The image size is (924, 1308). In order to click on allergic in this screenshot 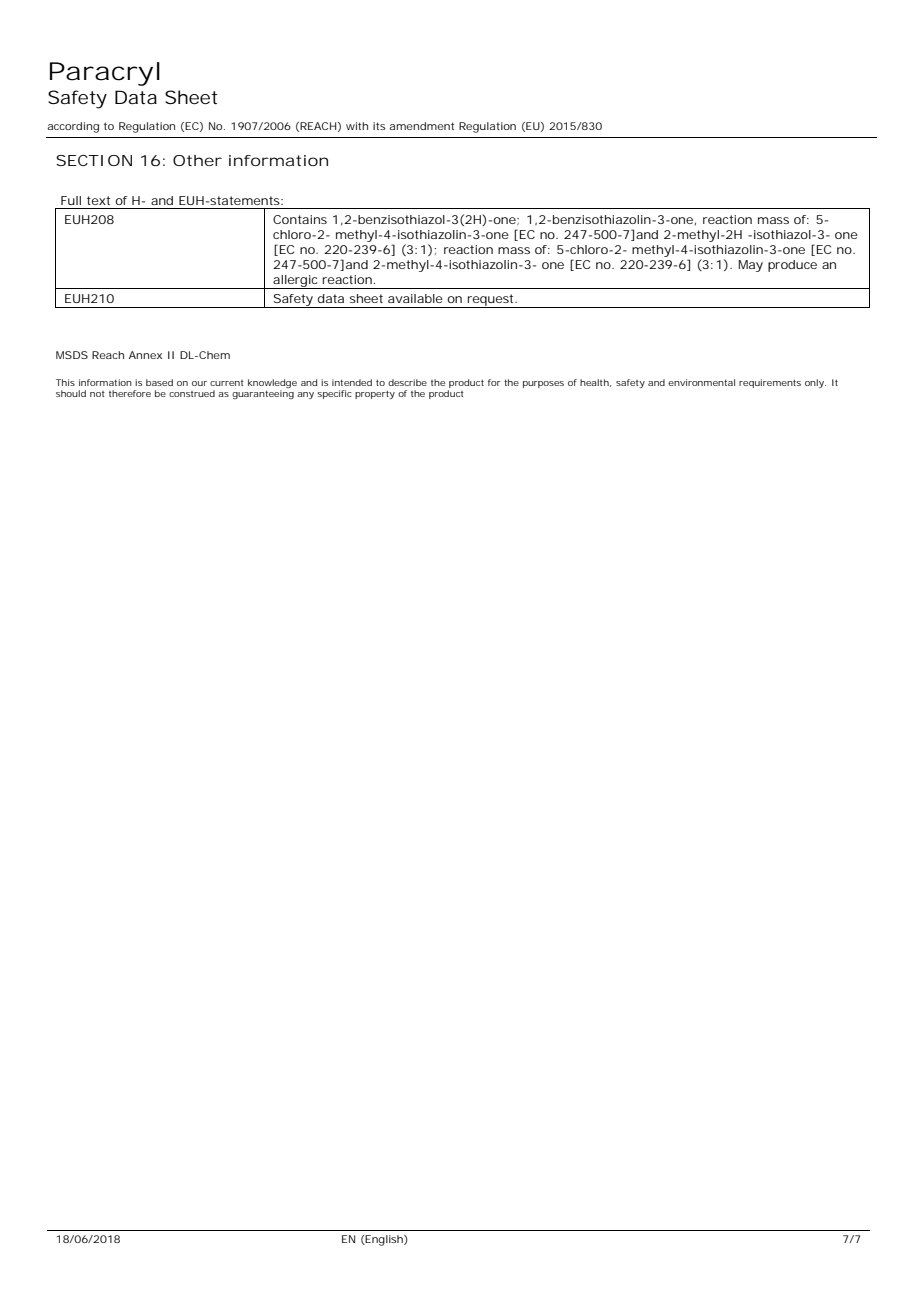, I will do `click(296, 282)`.
